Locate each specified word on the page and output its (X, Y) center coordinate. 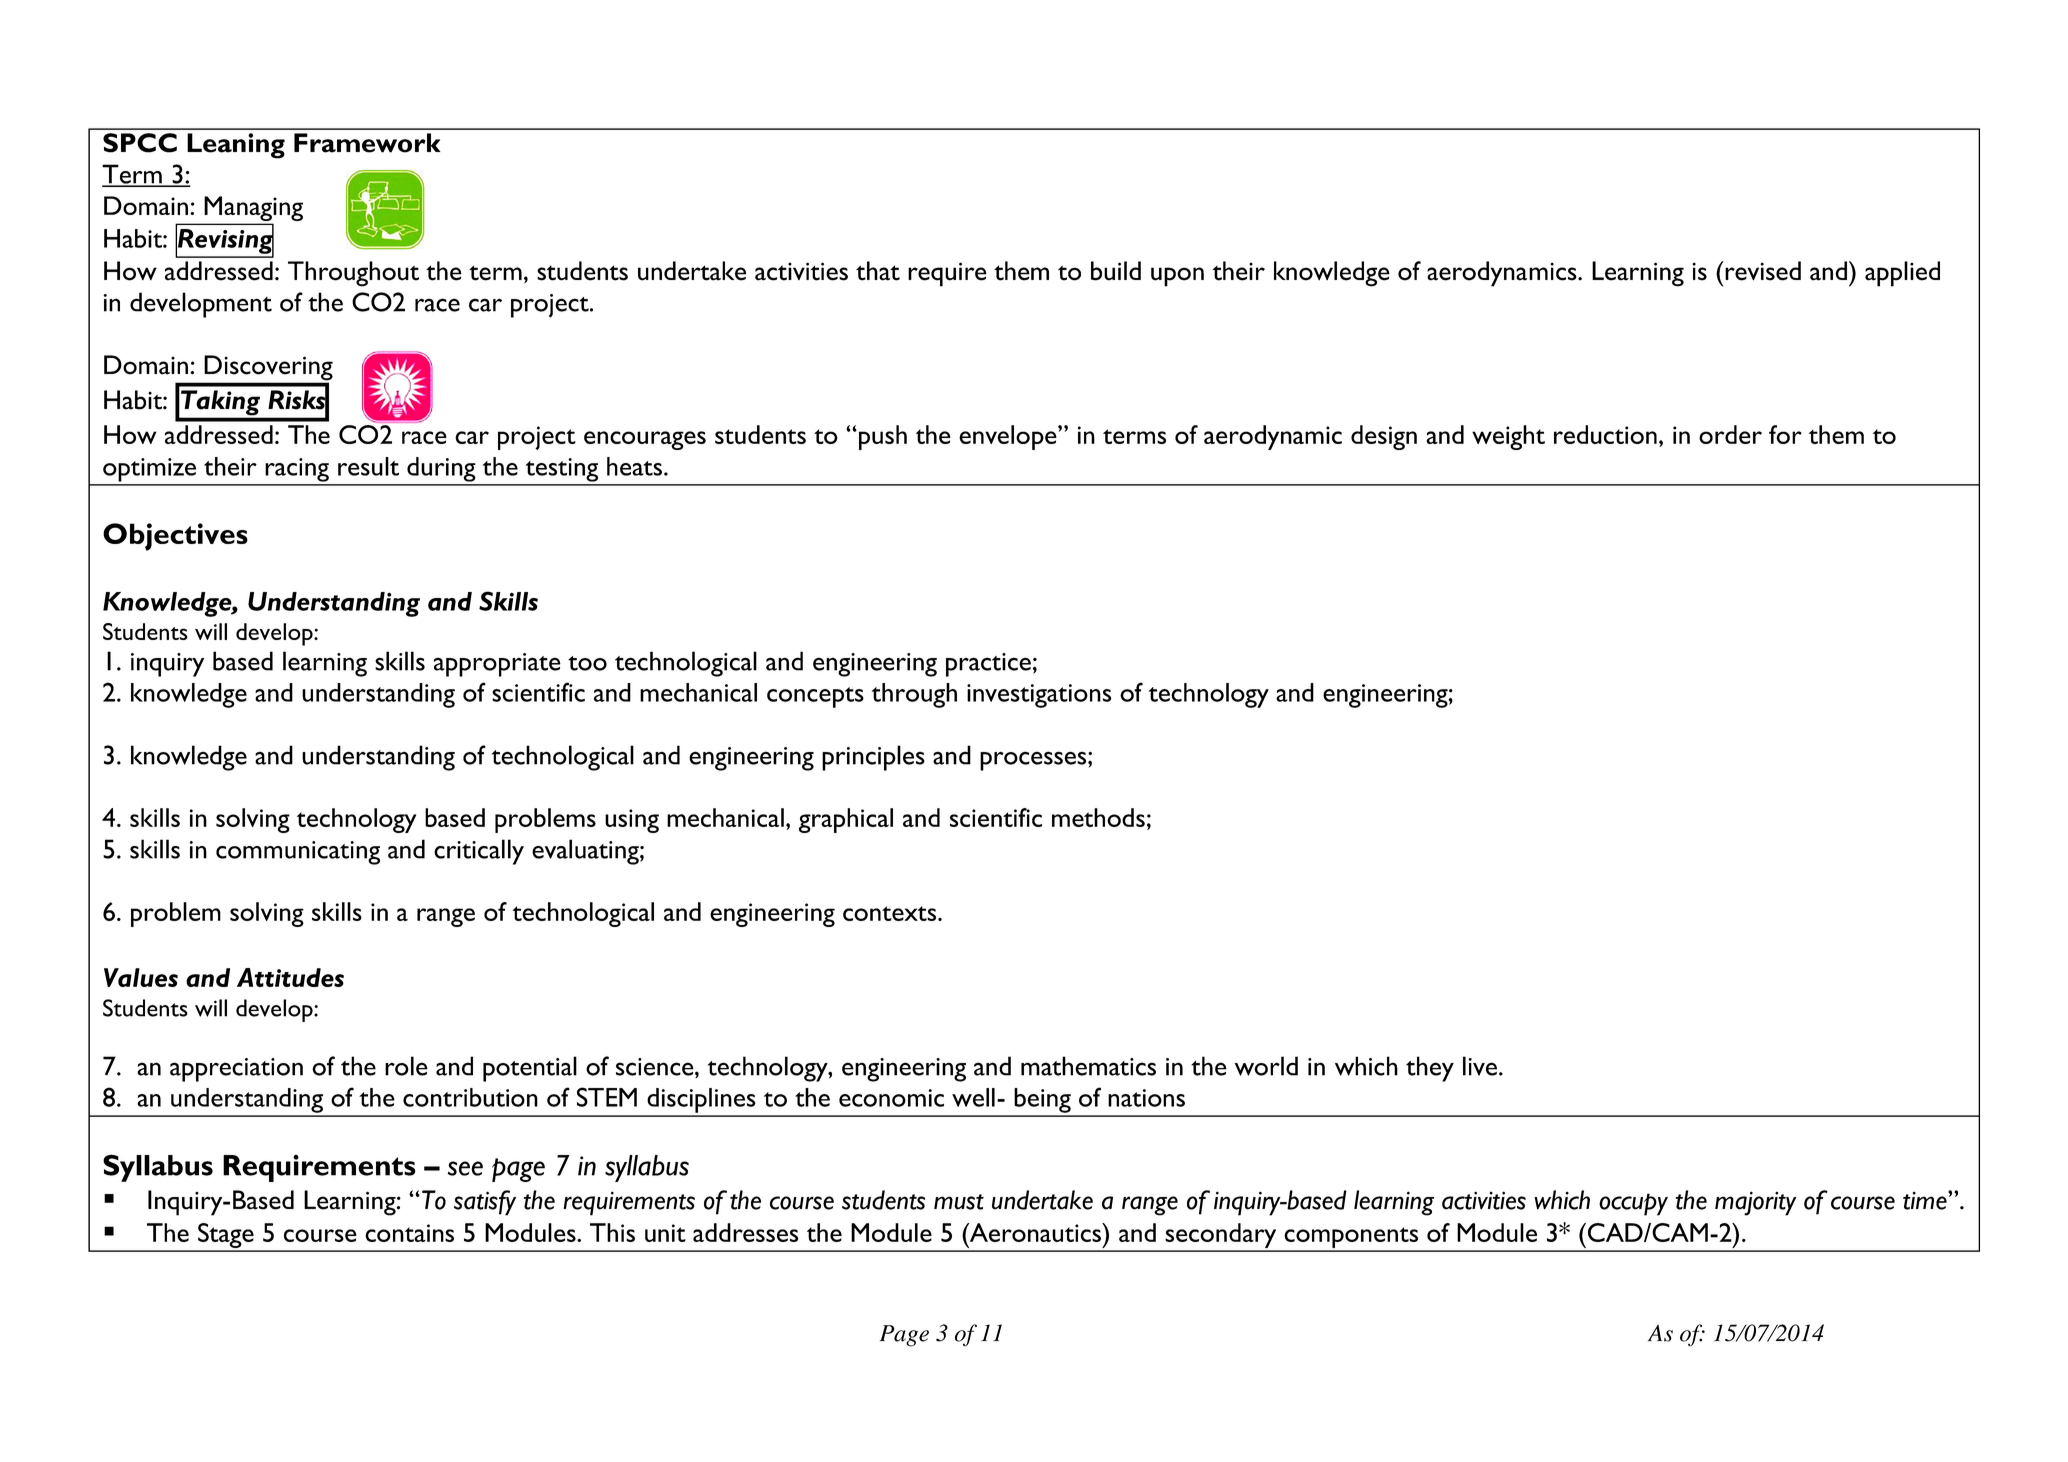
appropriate (497, 665)
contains (409, 1233)
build (1116, 271)
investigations (1039, 696)
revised (1762, 271)
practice (988, 665)
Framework (367, 143)
